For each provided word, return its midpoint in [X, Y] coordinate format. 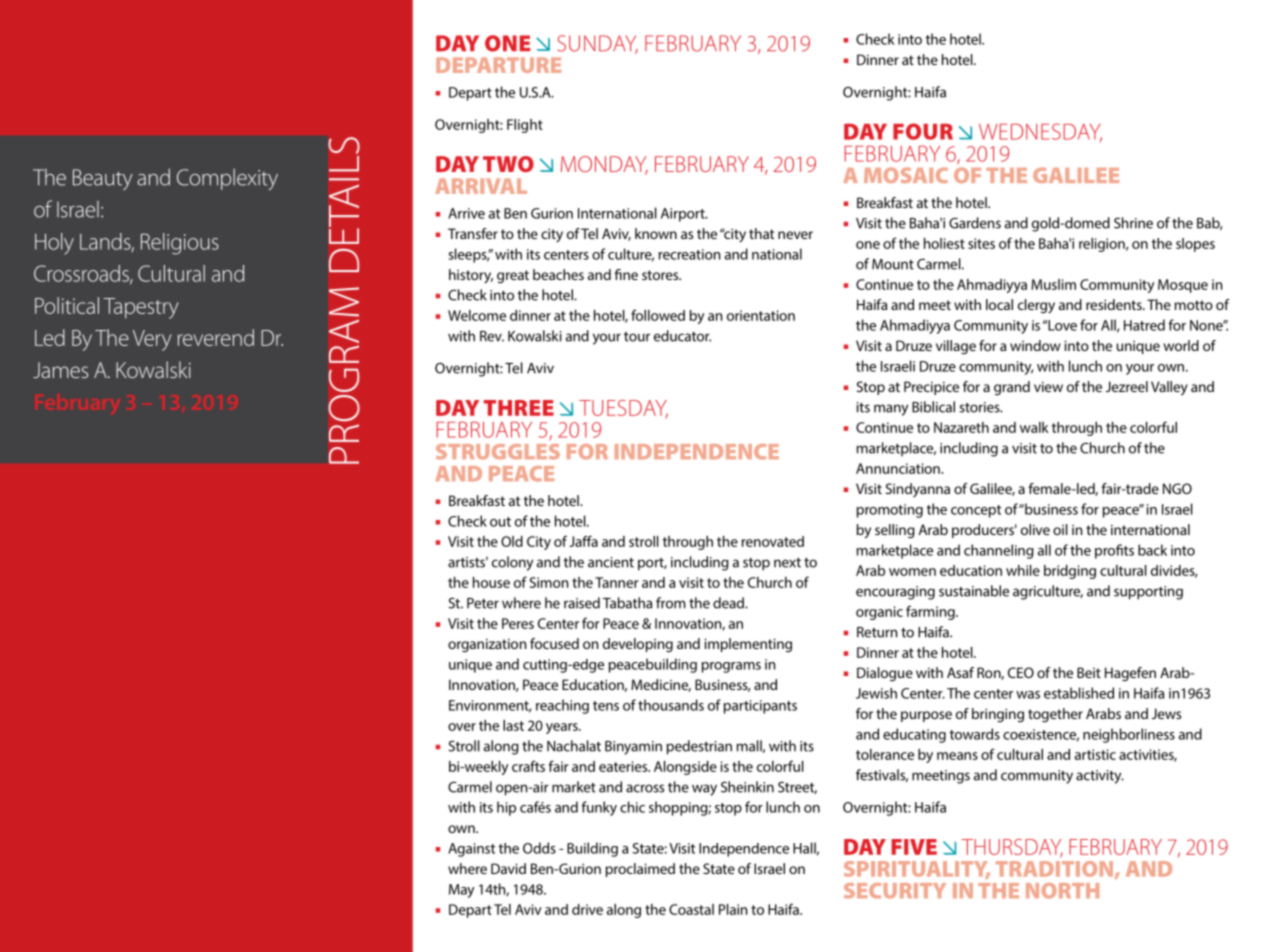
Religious [180, 244]
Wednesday [1040, 132]
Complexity [227, 179]
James [60, 370]
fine [626, 274]
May [461, 891]
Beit [1089, 672]
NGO [1177, 488]
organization [487, 645]
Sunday [597, 44]
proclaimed [640, 870]
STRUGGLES [498, 452]
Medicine [661, 685]
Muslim [1053, 284]
